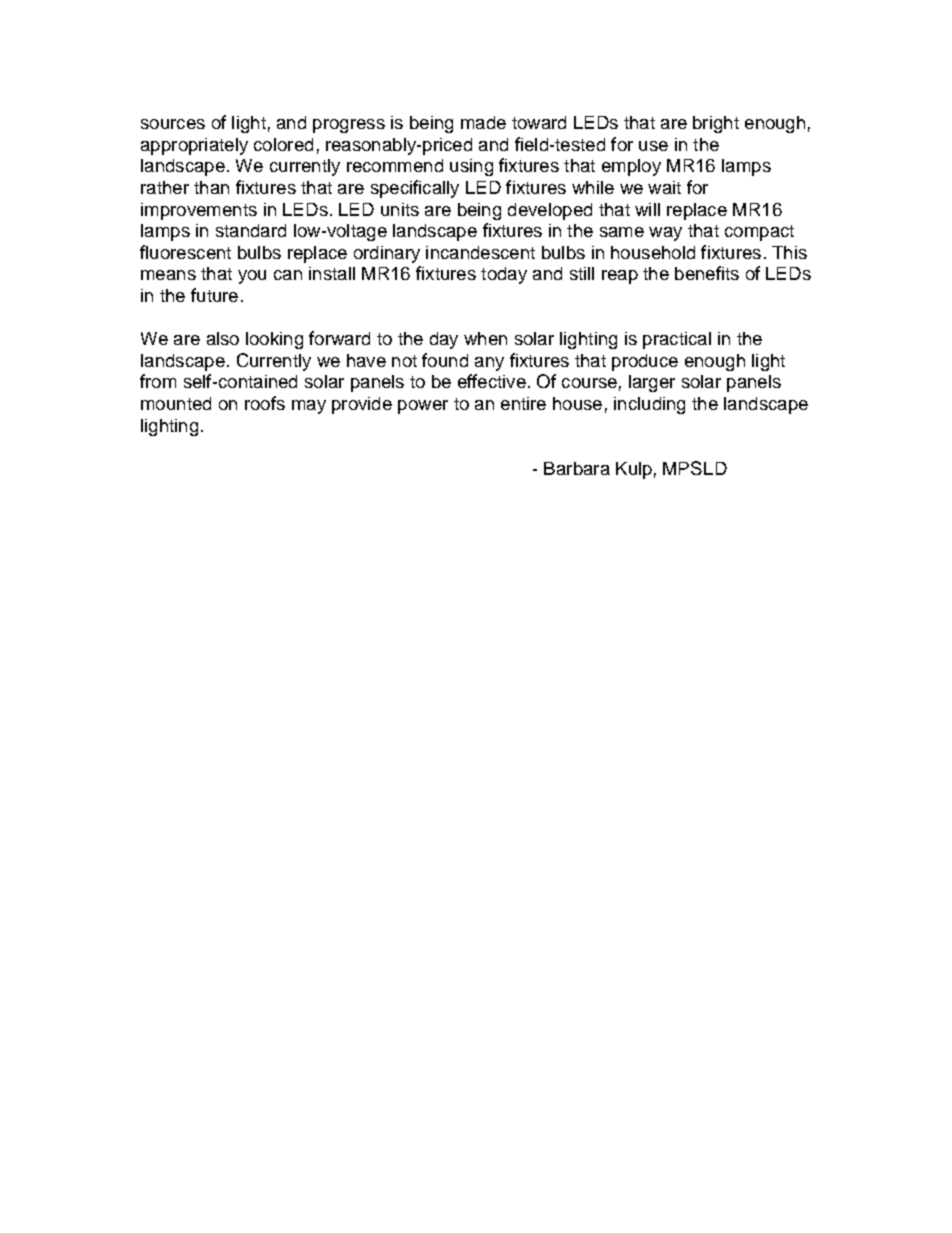  I want to click on standard, so click(251, 230).
